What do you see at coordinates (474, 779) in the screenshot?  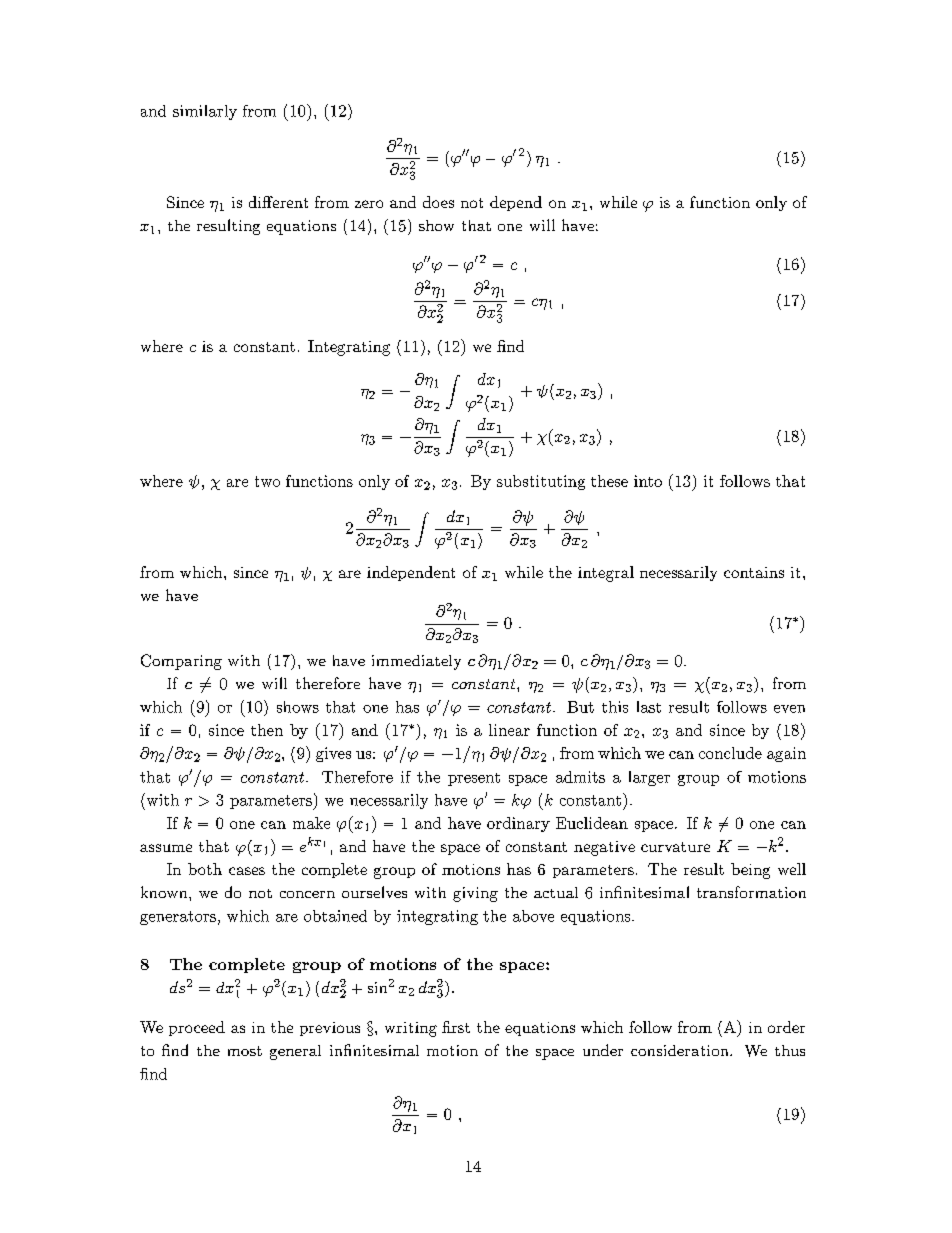 I see `present` at bounding box center [474, 779].
